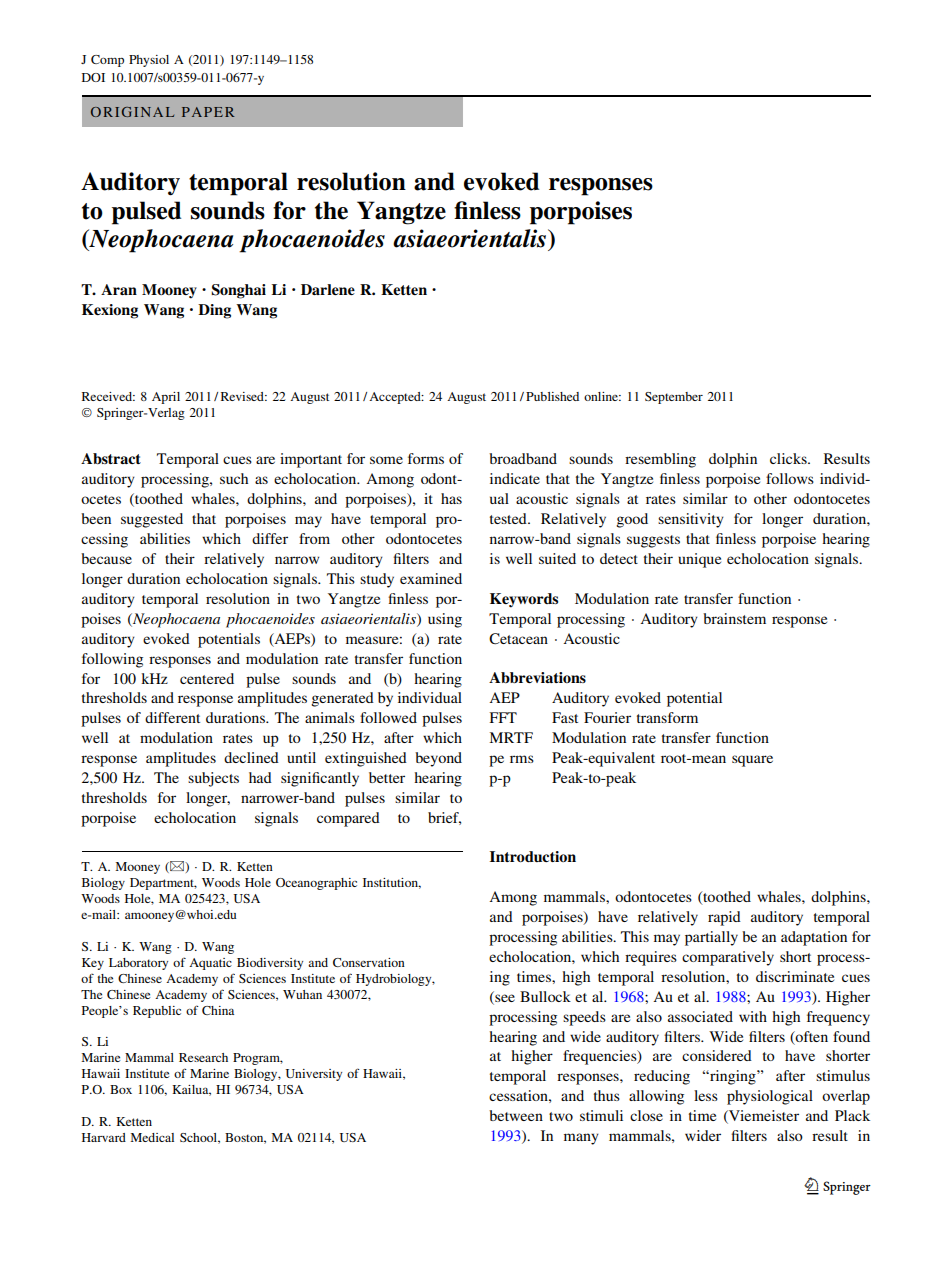 This screenshot has width=952, height=1265. I want to click on PAPER, so click(208, 112).
